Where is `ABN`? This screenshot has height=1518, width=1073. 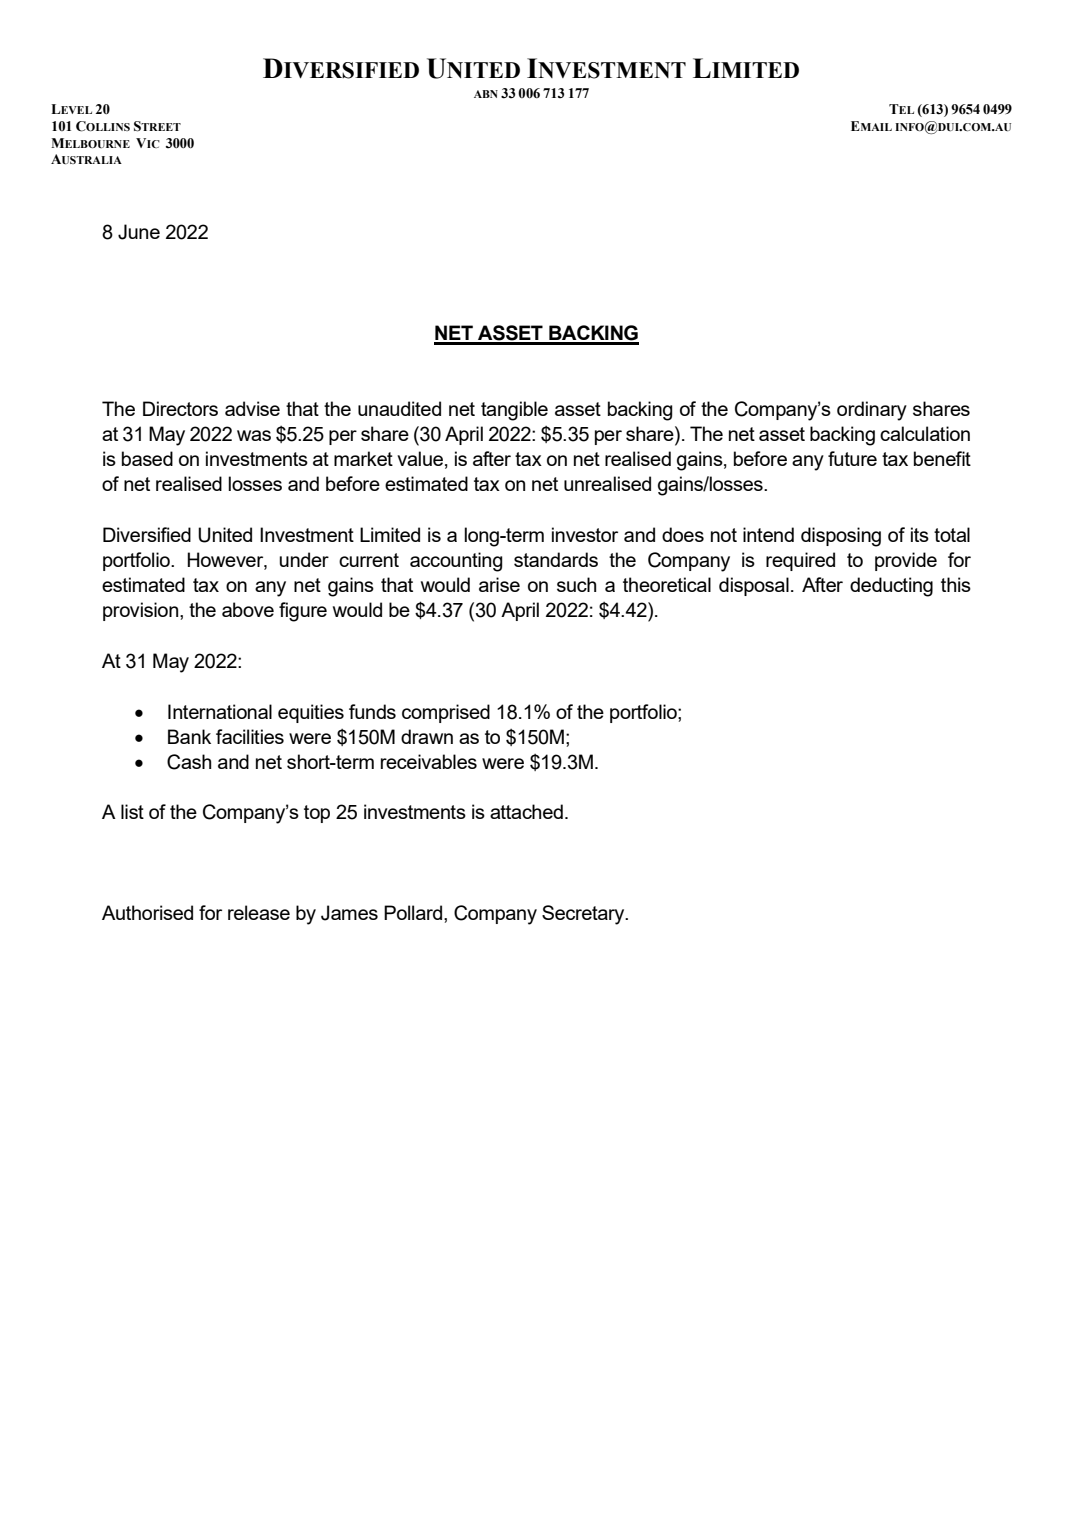 ABN is located at coordinates (486, 94).
